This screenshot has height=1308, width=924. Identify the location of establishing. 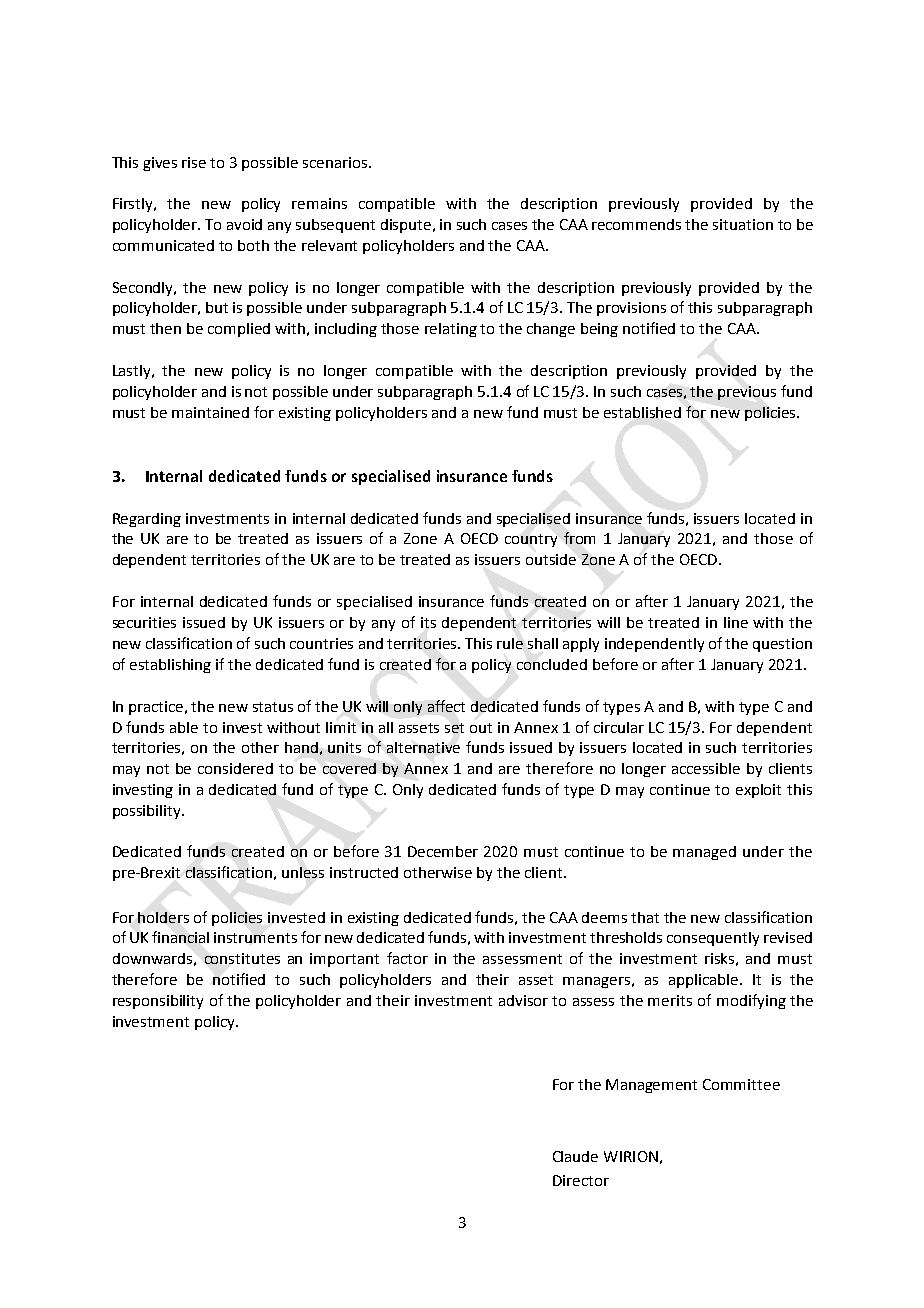
(170, 666).
